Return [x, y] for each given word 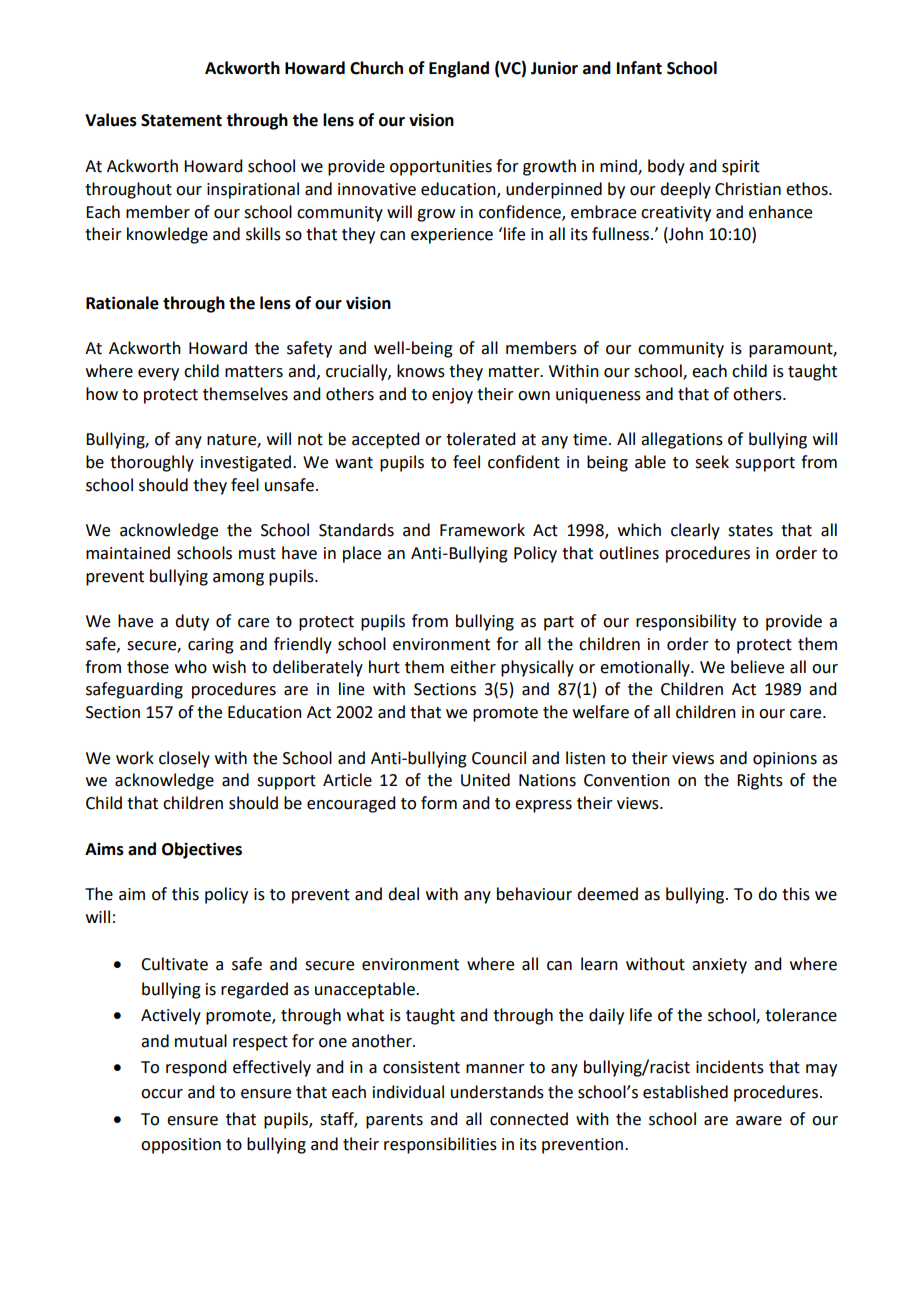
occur [162, 1094]
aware [759, 1121]
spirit [741, 168]
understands [497, 1092]
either [473, 667]
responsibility [686, 622]
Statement [181, 120]
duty [192, 622]
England [459, 69]
